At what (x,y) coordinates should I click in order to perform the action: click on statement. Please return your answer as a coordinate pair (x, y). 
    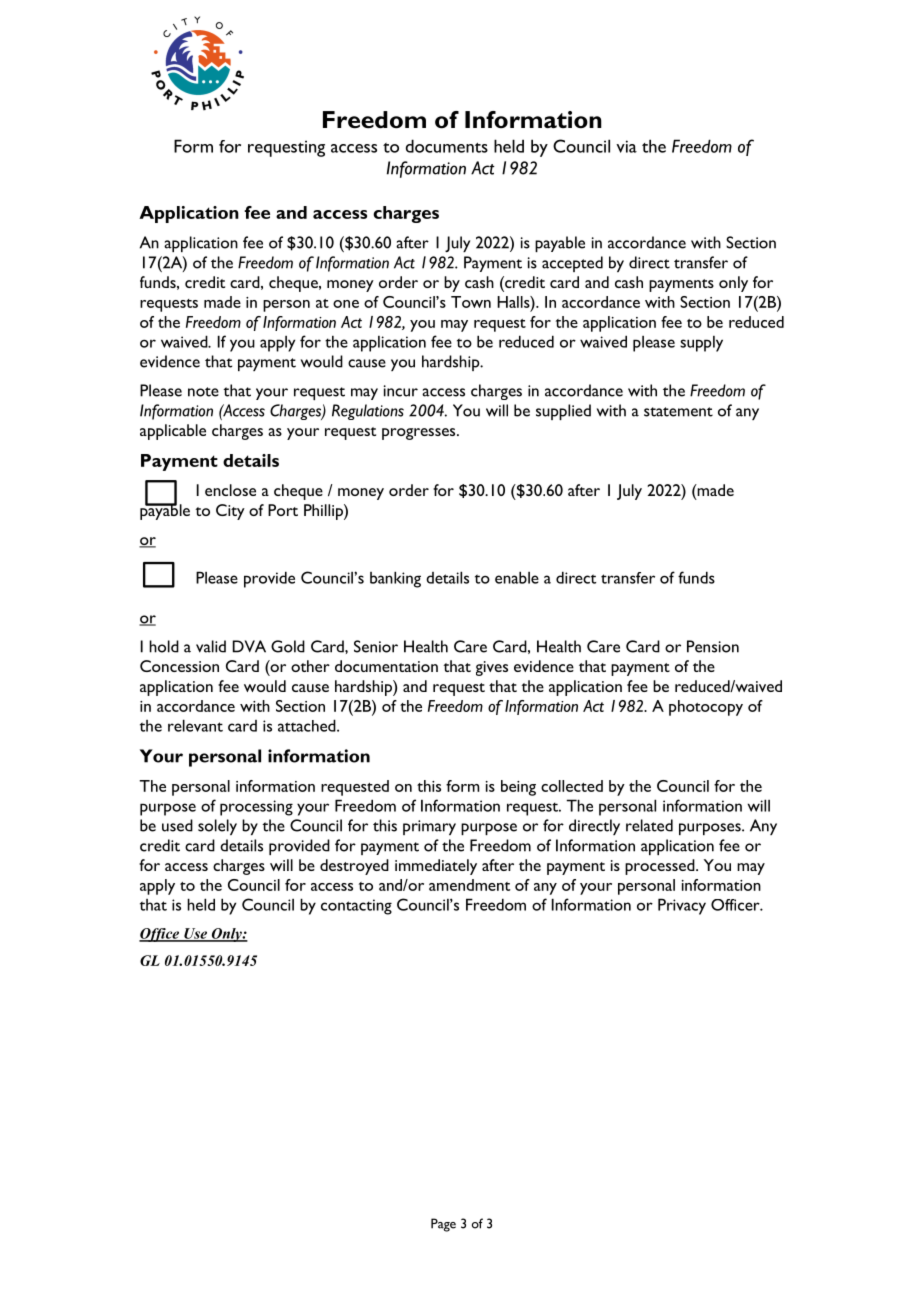
    Looking at the image, I should click on (678, 412).
